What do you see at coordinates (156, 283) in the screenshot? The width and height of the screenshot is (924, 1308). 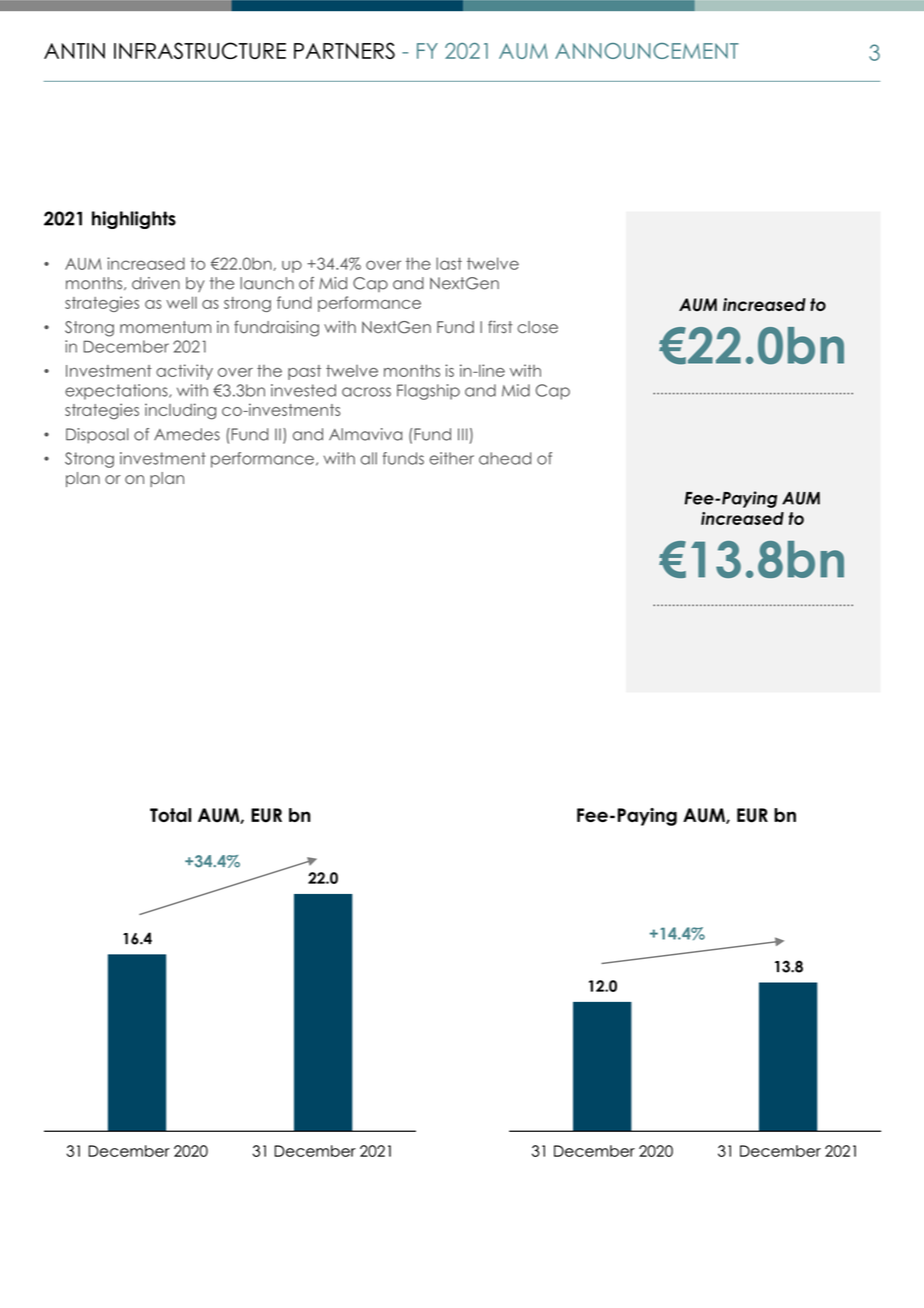 I see `driven` at bounding box center [156, 283].
